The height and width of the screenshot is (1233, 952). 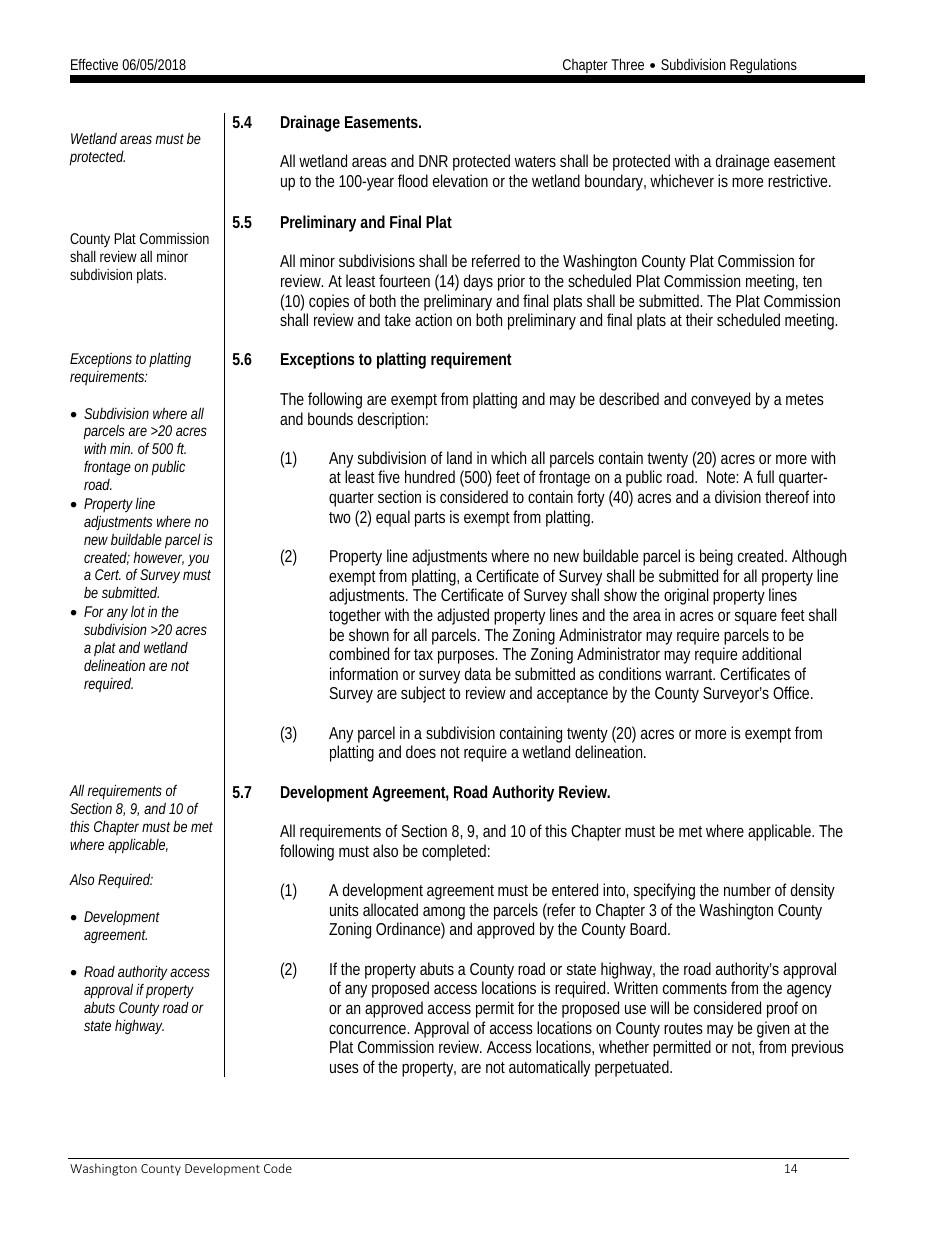 What do you see at coordinates (330, 418) in the screenshot?
I see `bounds` at bounding box center [330, 418].
